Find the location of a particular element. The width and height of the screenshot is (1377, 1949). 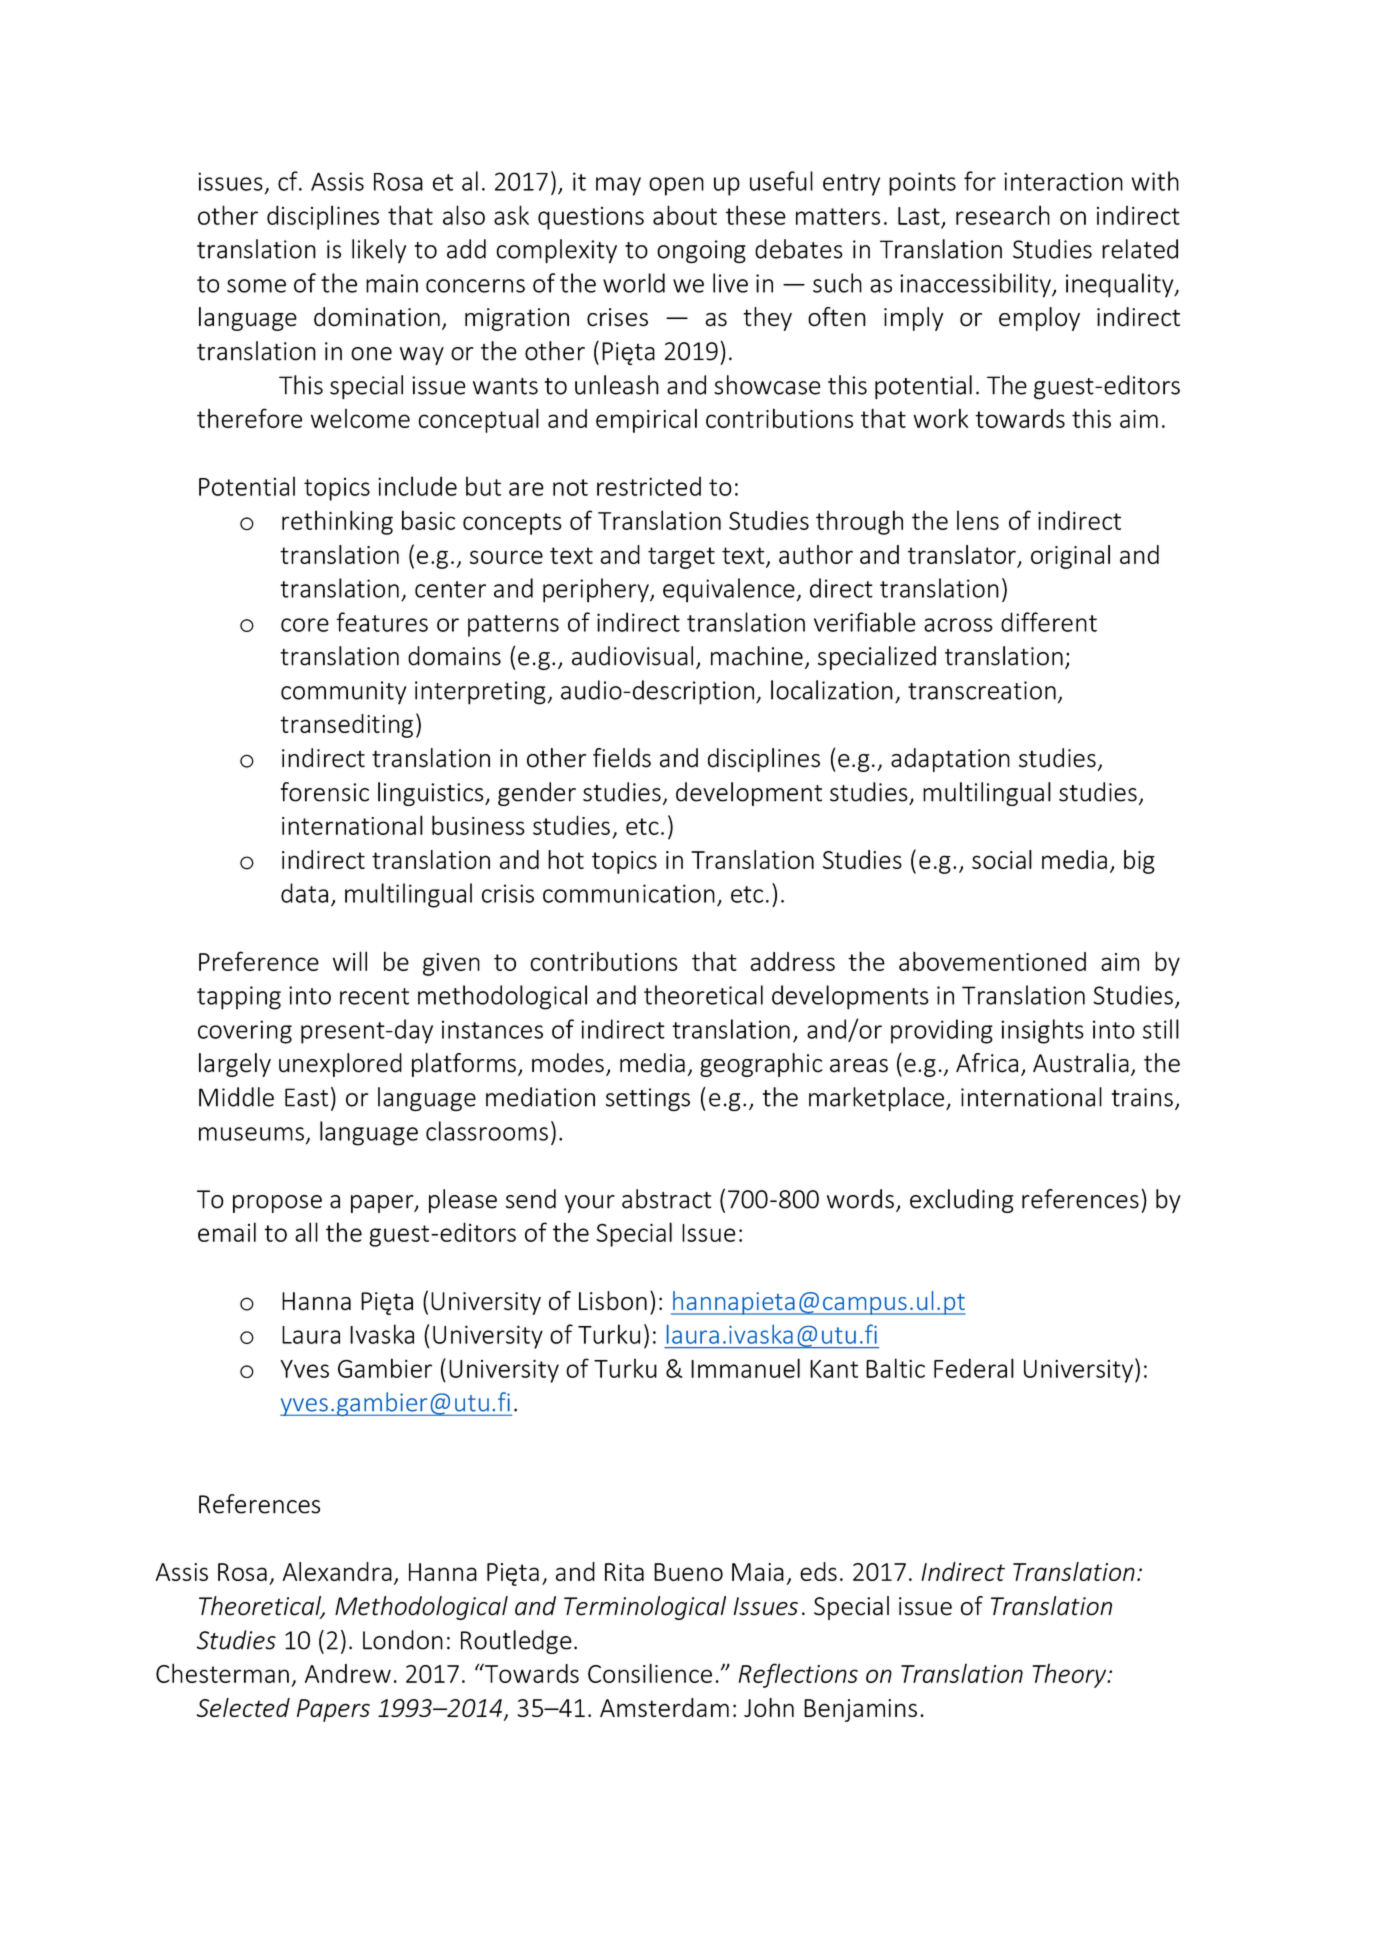

research is located at coordinates (1003, 215).
